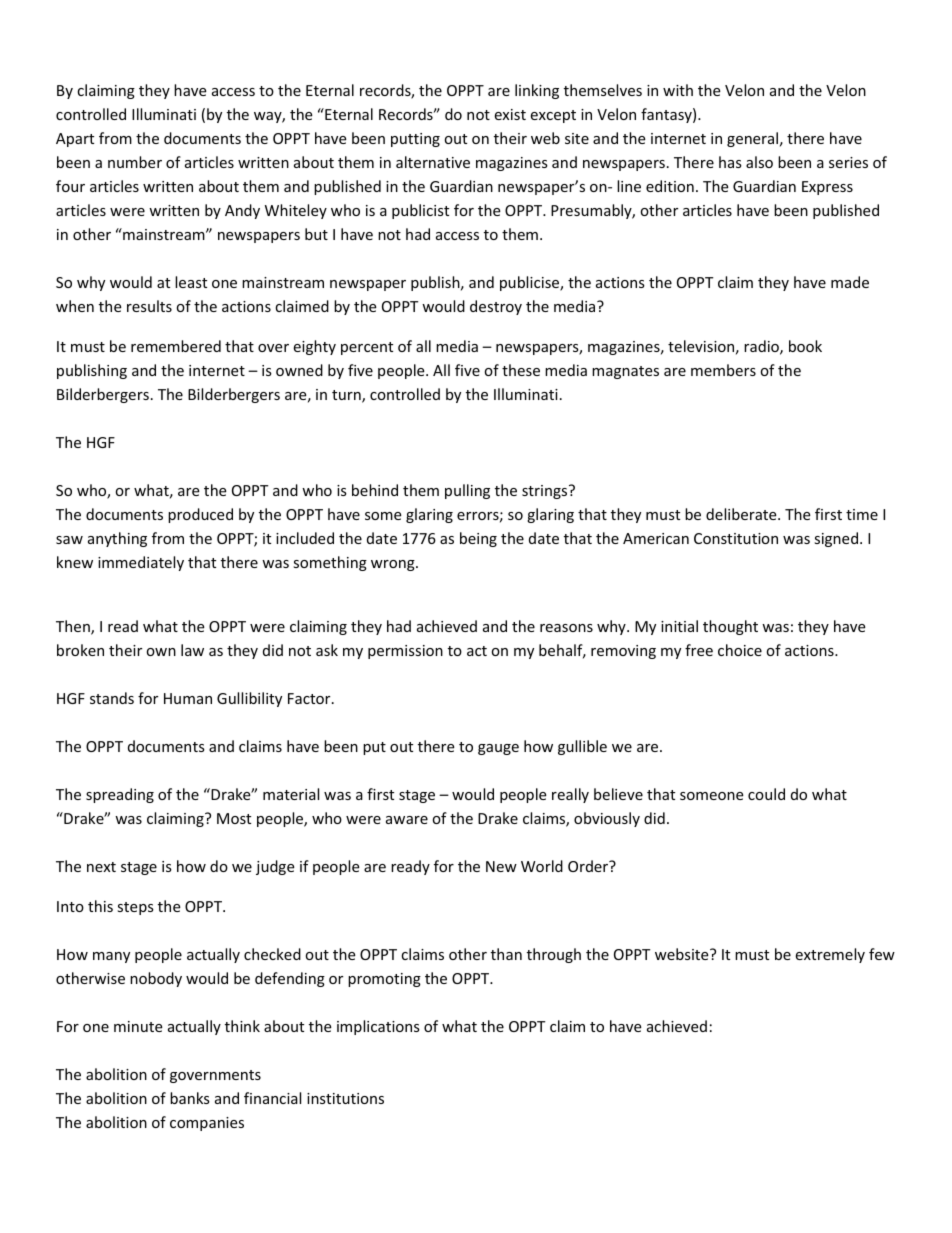 The image size is (952, 1233). Describe the element at coordinates (566, 628) in the screenshot. I see `reasons` at that location.
